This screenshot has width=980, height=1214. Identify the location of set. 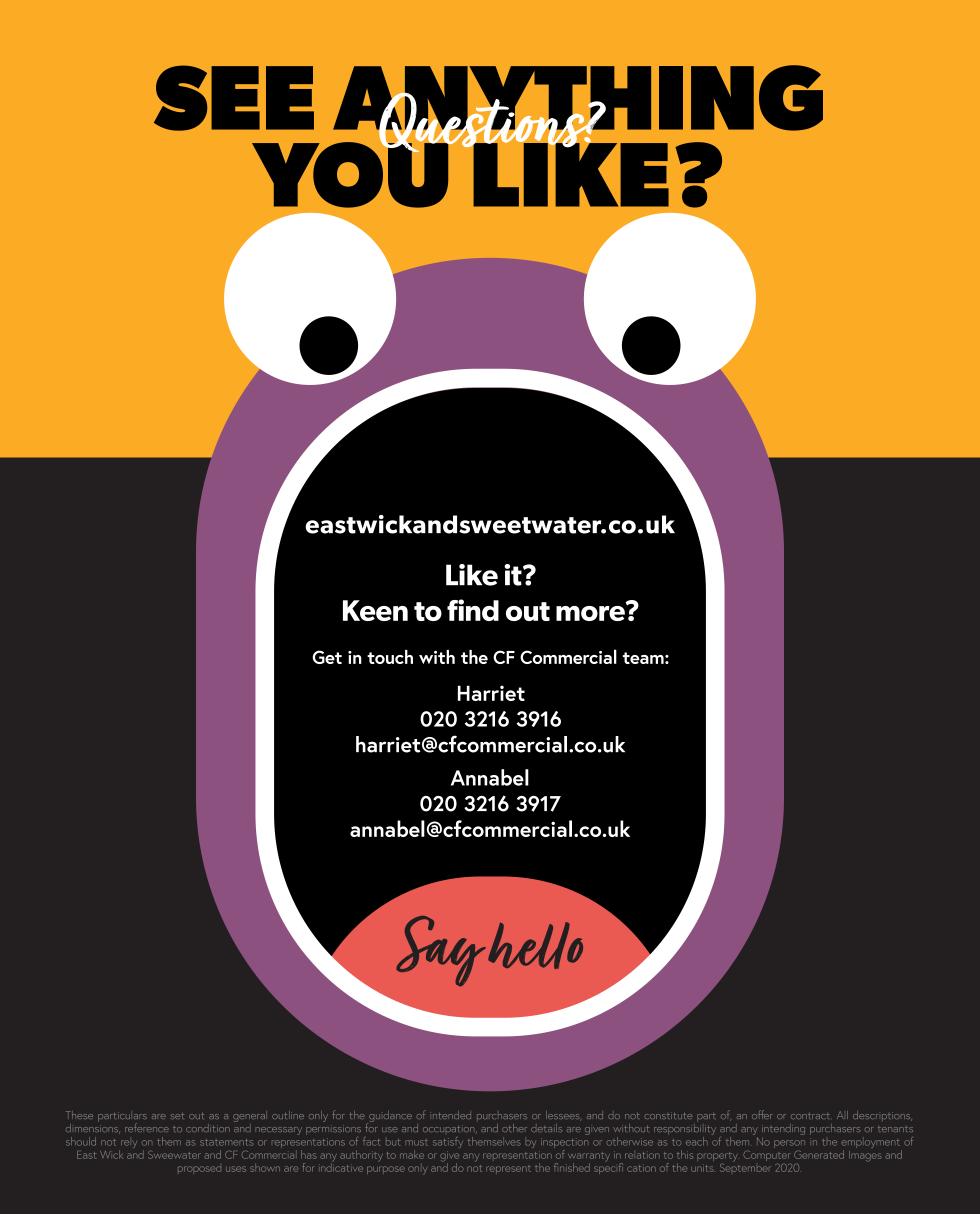
(177, 1116).
